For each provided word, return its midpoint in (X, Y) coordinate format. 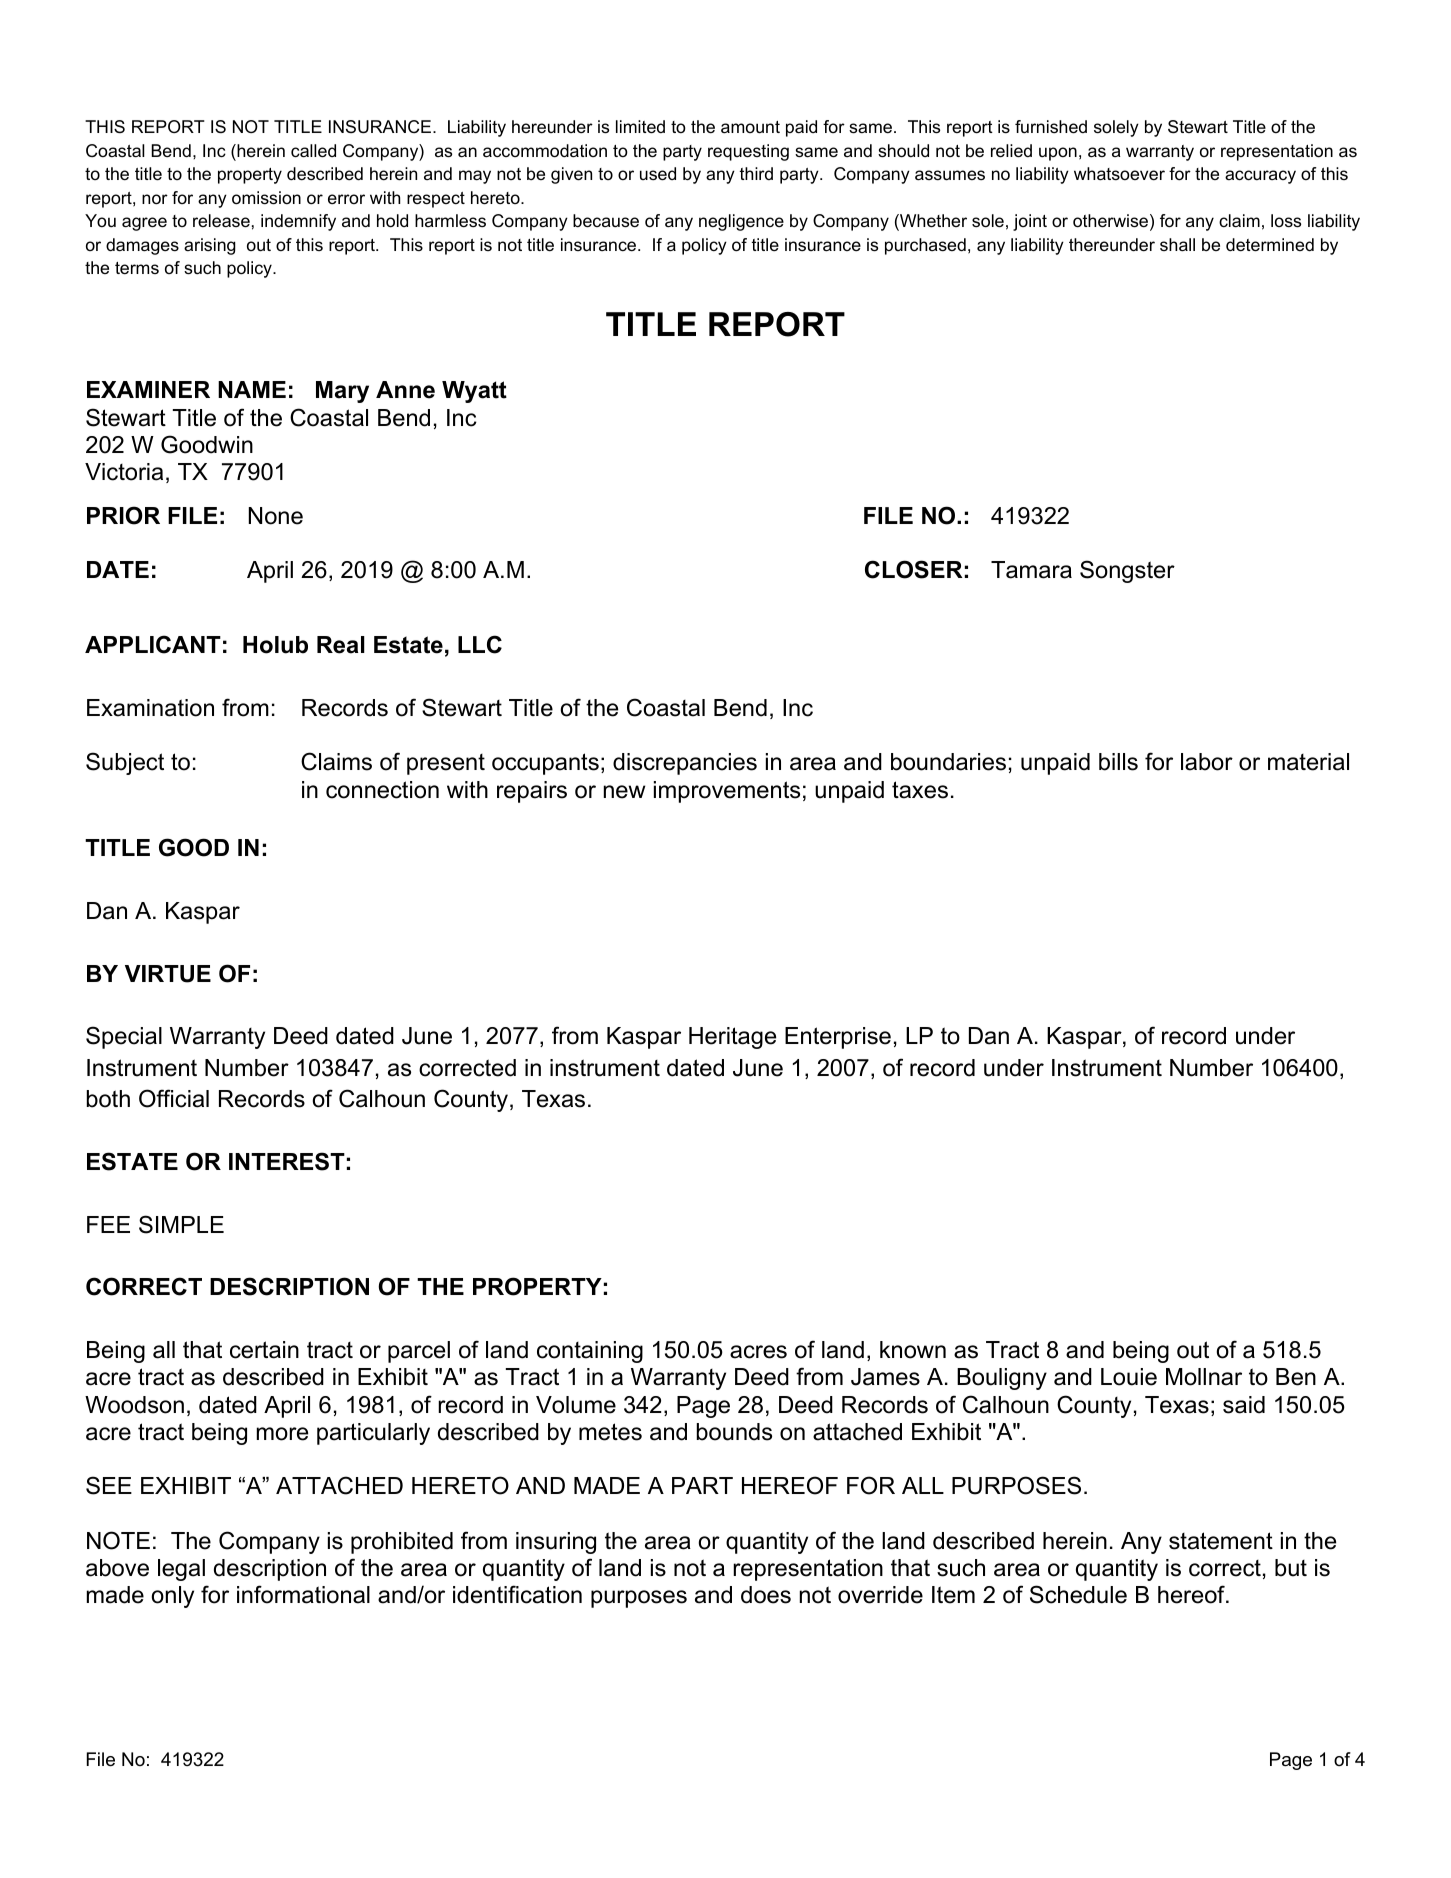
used (658, 174)
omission (266, 198)
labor (1207, 762)
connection (382, 790)
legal (181, 1570)
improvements (727, 792)
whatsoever (1119, 174)
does (766, 1595)
